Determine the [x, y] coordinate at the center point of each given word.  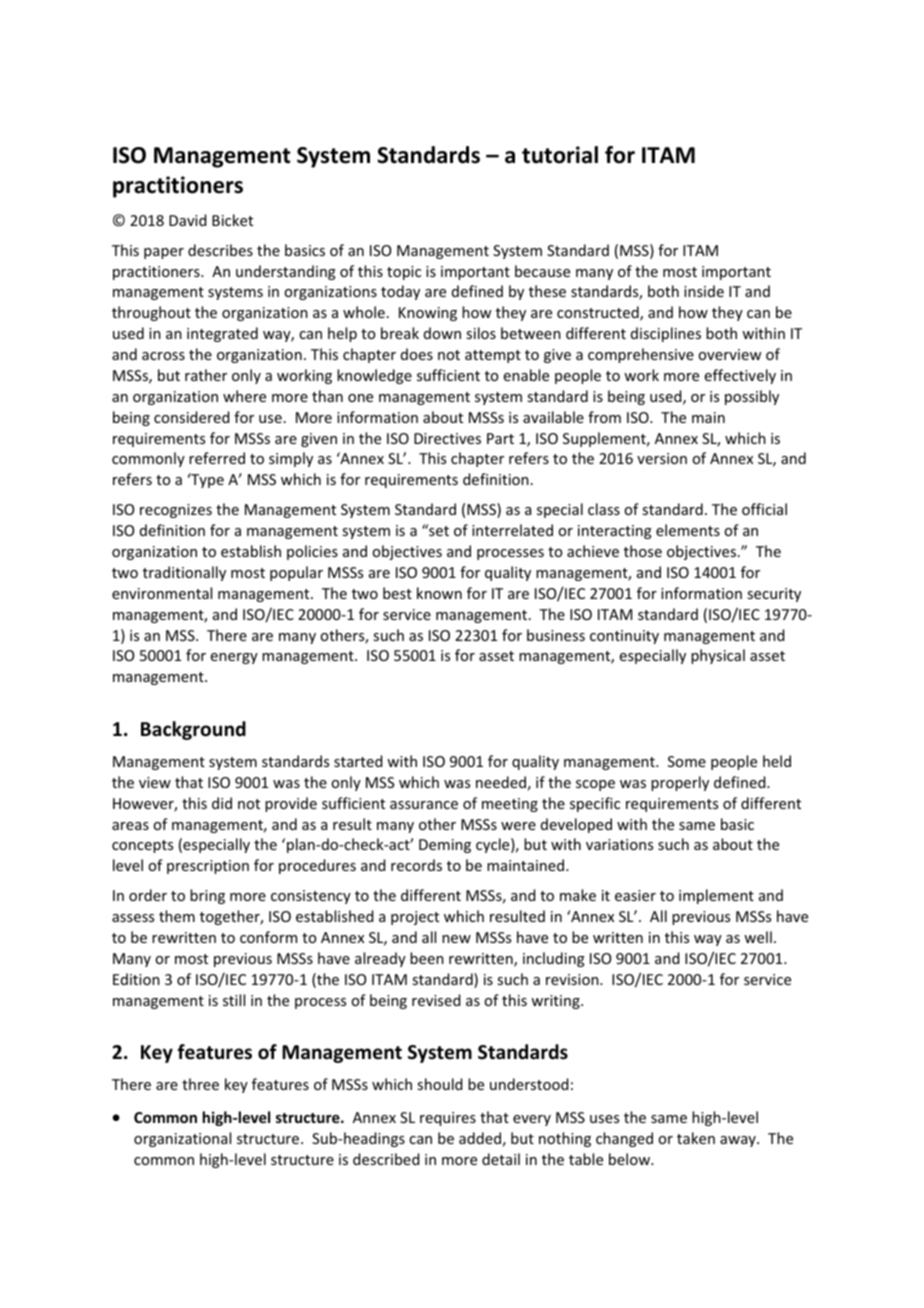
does [417, 354]
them [177, 916]
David [187, 220]
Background [193, 730]
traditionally [184, 573]
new [456, 939]
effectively [740, 376]
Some [687, 761]
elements [688, 530]
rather [206, 375]
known [439, 593]
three [200, 1084]
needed [501, 782]
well [758, 937]
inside [704, 291]
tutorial [560, 155]
